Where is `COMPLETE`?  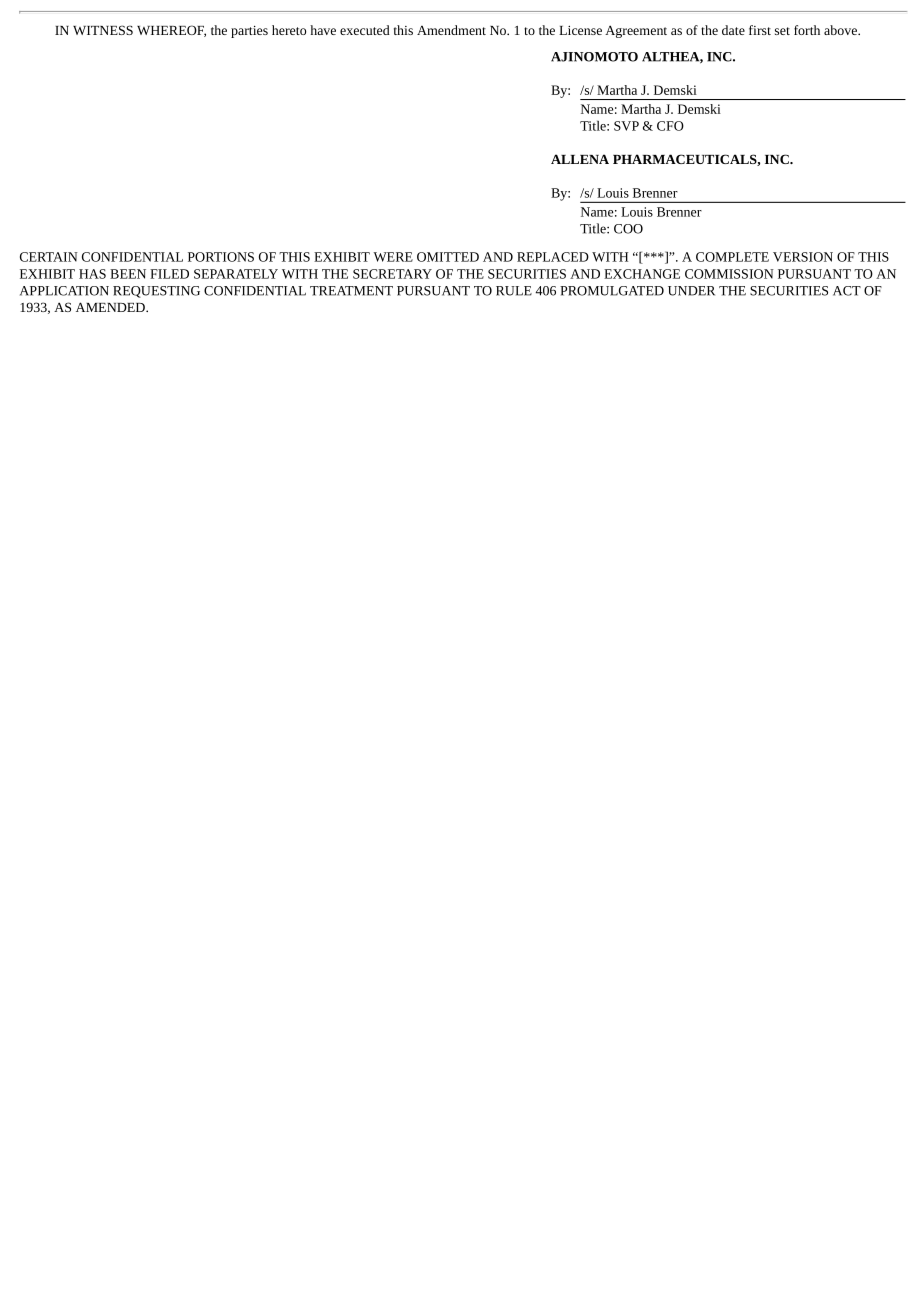
COMPLETE is located at coordinates (732, 257).
